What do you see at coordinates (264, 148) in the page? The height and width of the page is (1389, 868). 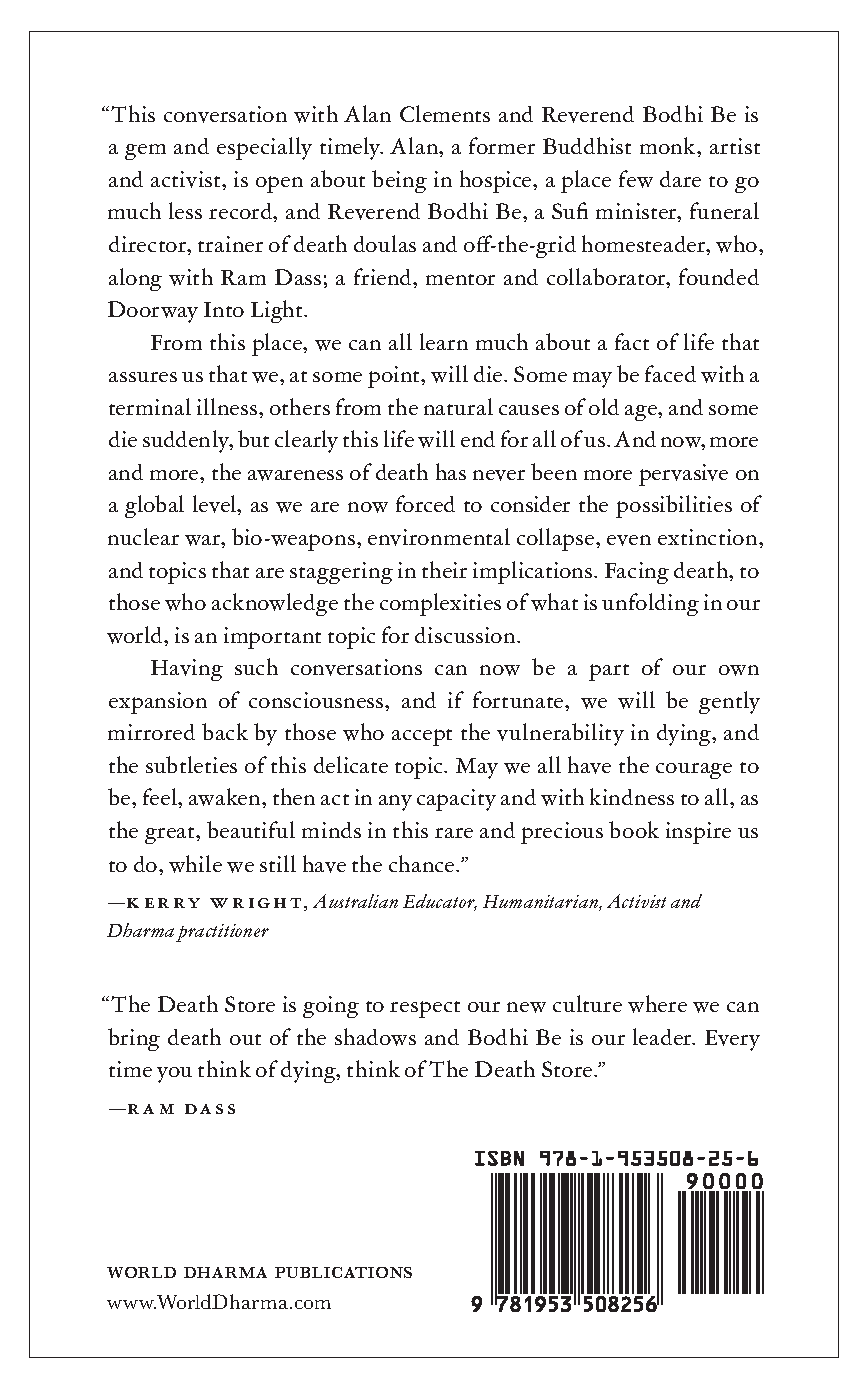 I see `especially` at bounding box center [264, 148].
